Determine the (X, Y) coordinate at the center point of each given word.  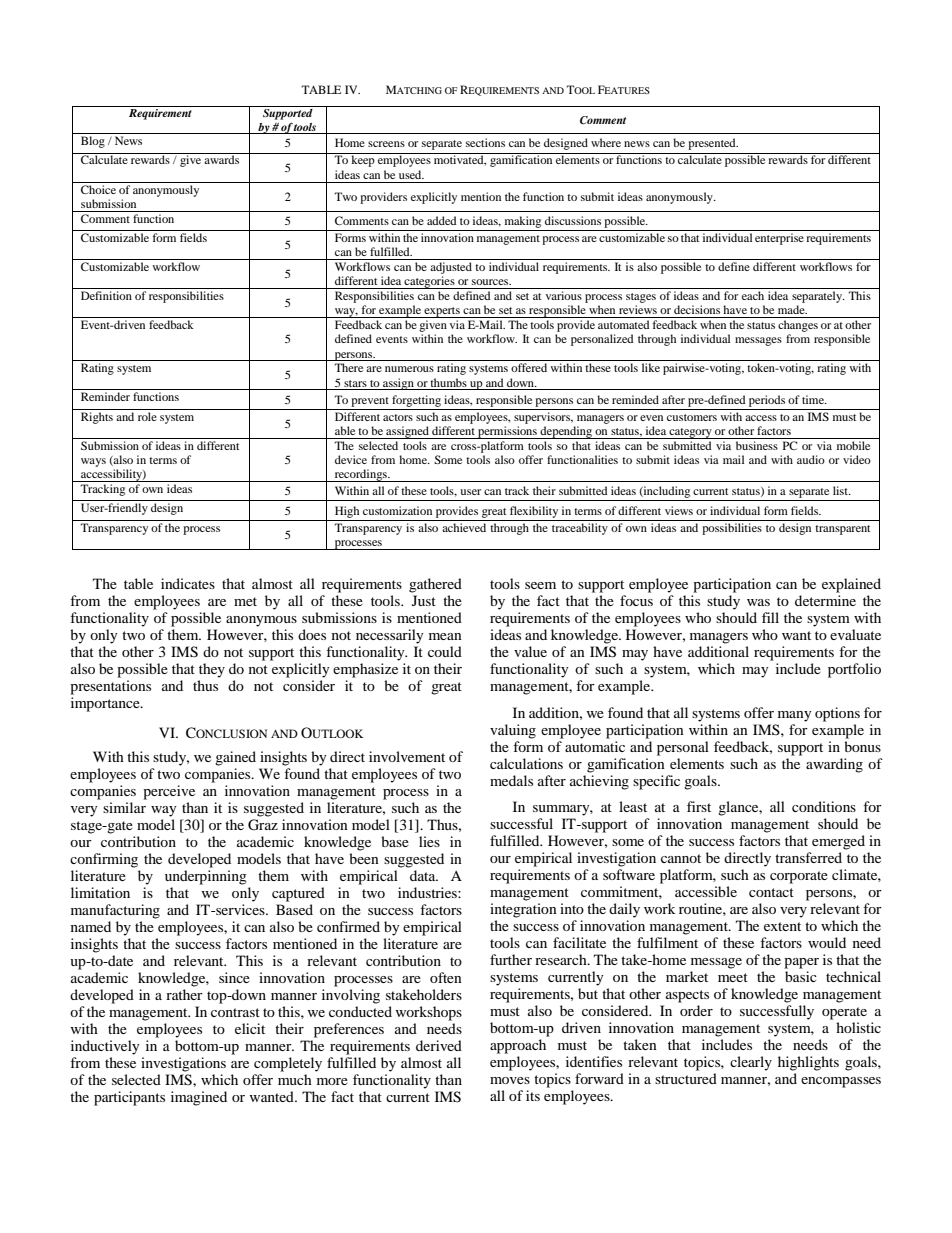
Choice (98, 189)
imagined (199, 1098)
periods (767, 401)
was (758, 602)
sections (485, 142)
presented (713, 144)
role (147, 416)
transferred (808, 857)
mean (445, 636)
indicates (188, 583)
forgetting (416, 401)
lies (429, 841)
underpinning (206, 877)
